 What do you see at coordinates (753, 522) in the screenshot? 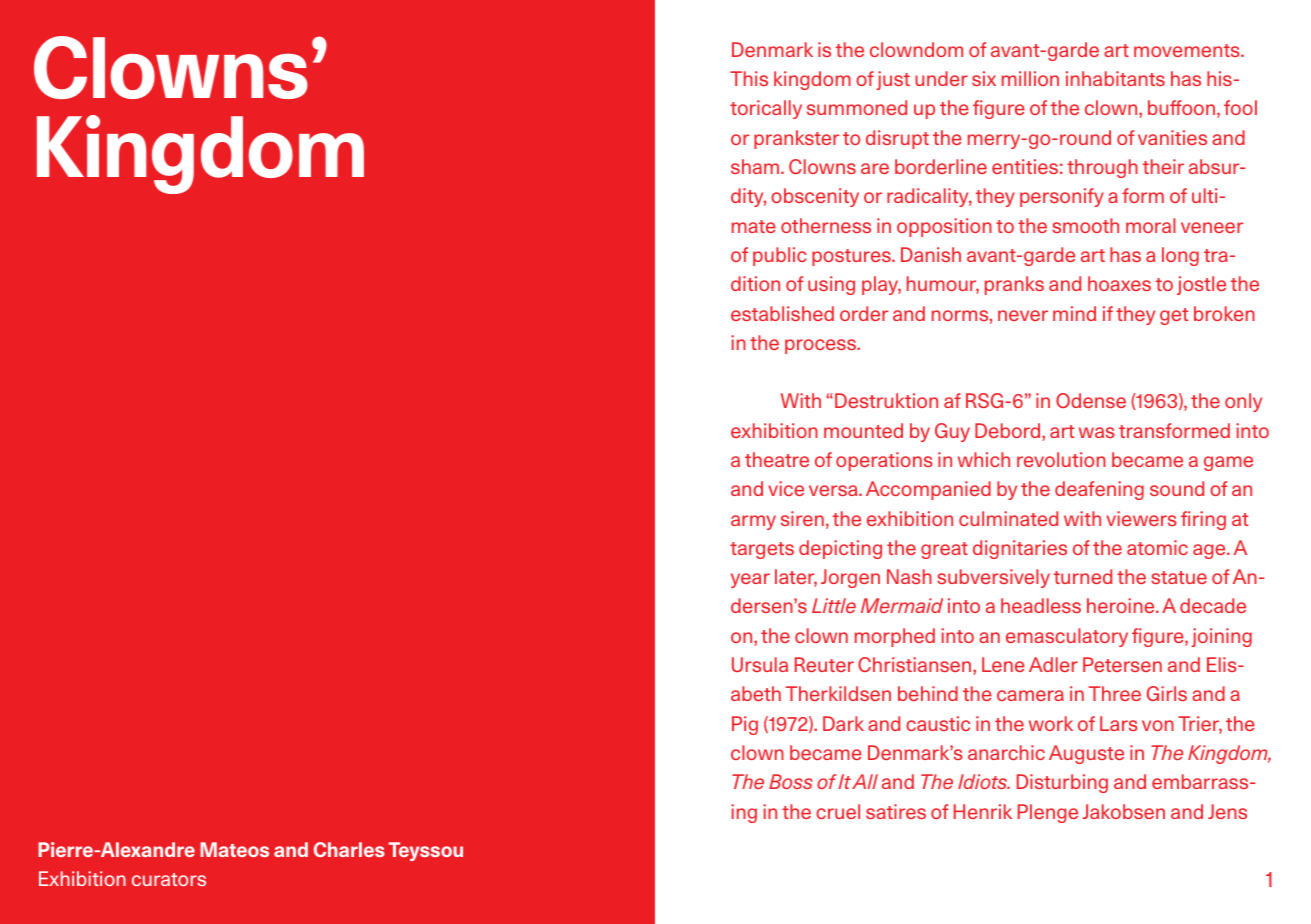
I see `army` at bounding box center [753, 522].
